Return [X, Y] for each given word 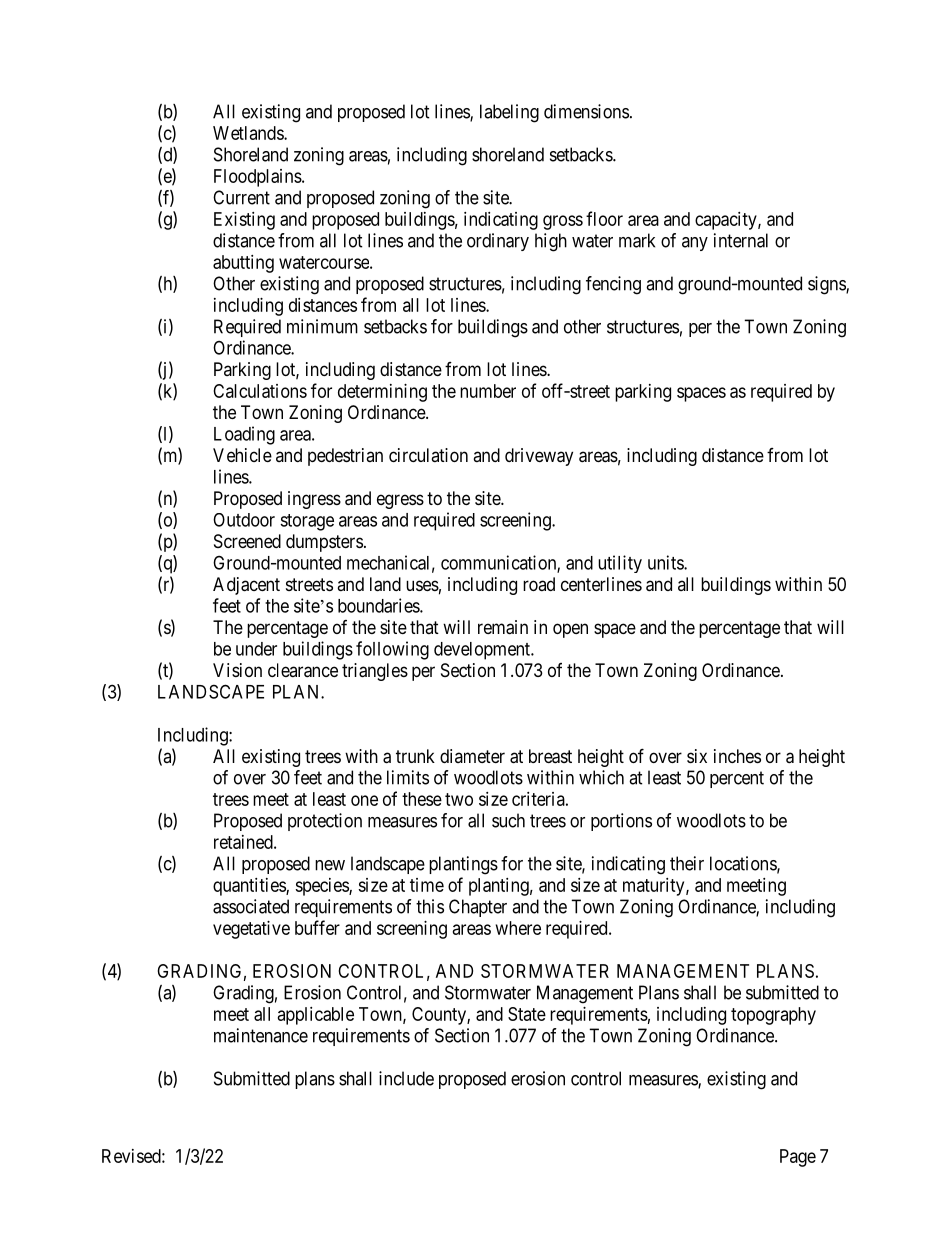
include [406, 1078]
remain [503, 627]
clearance [303, 670]
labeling [509, 113]
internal [741, 240]
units [666, 562]
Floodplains [258, 178]
